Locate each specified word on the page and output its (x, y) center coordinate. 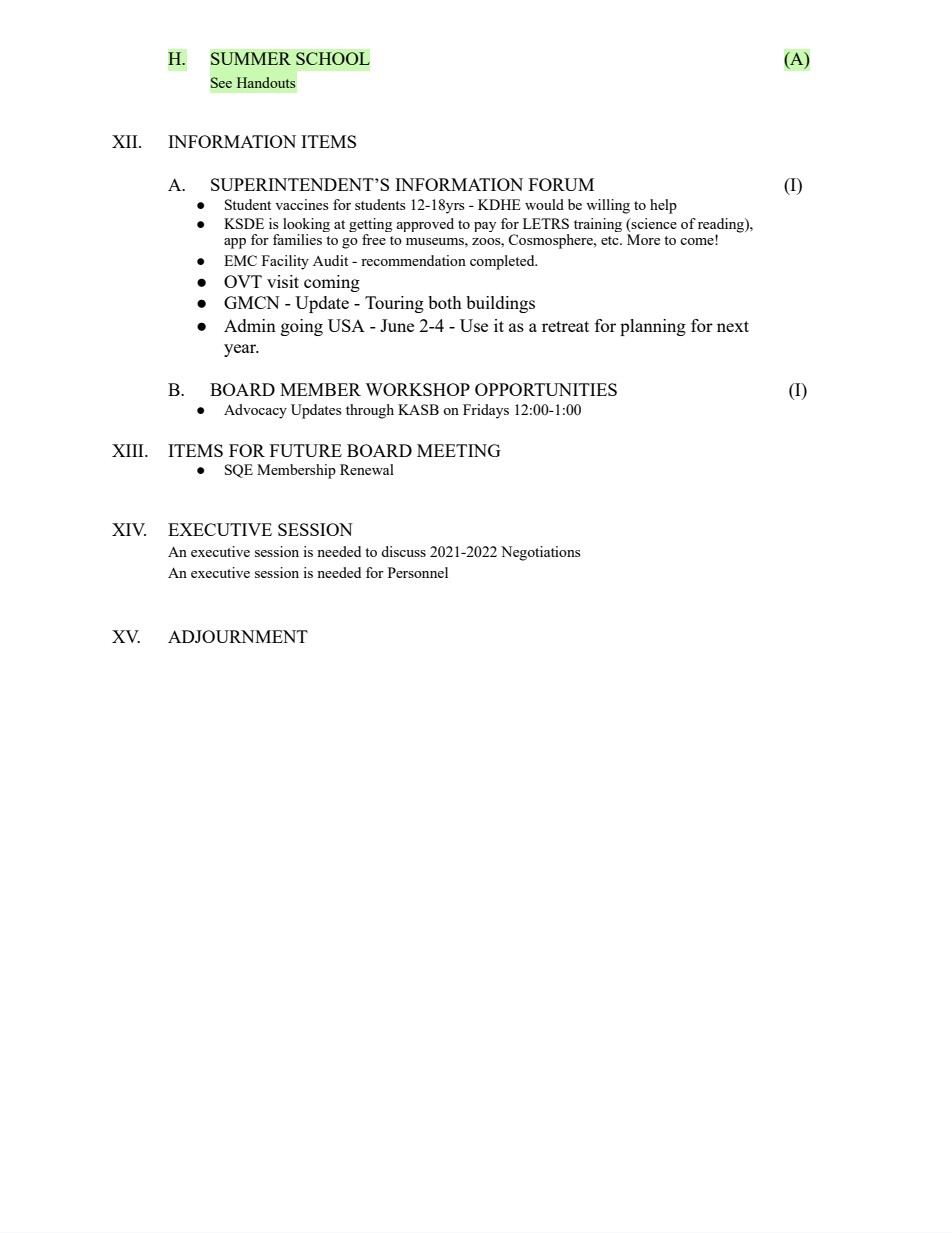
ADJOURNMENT (238, 636)
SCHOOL (333, 58)
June (397, 325)
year (241, 350)
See (221, 82)
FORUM (561, 184)
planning (653, 327)
